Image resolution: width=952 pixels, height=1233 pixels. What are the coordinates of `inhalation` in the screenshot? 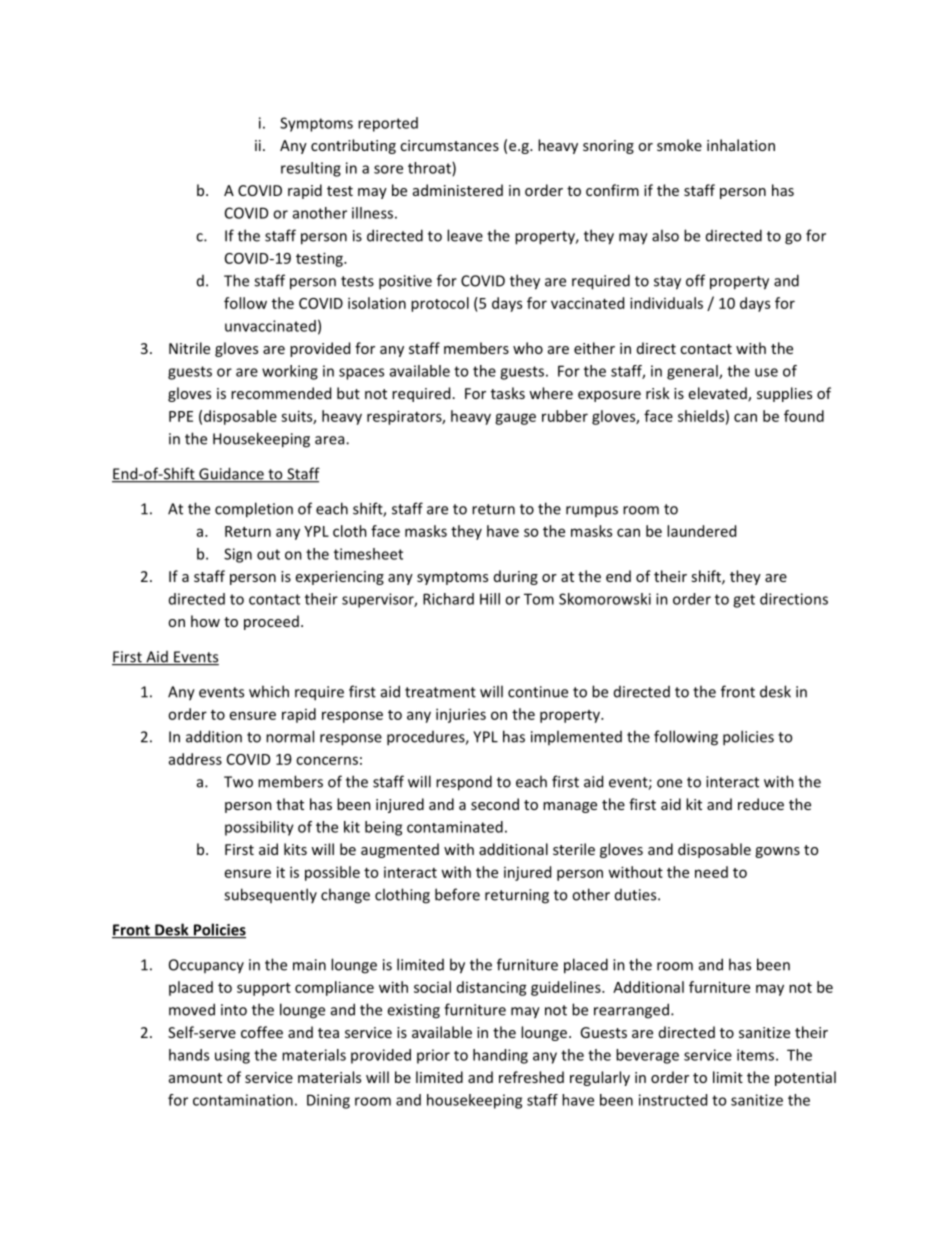 It's located at (741, 145).
